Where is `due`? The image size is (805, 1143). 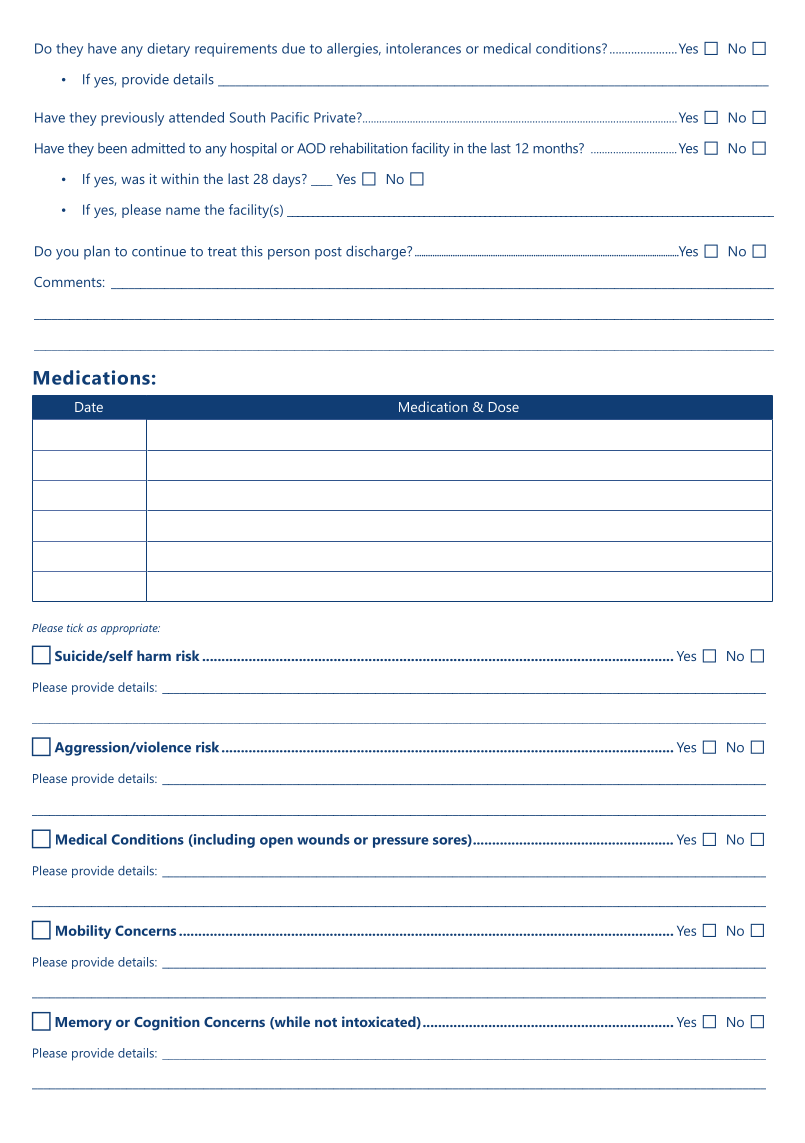 due is located at coordinates (293, 48).
